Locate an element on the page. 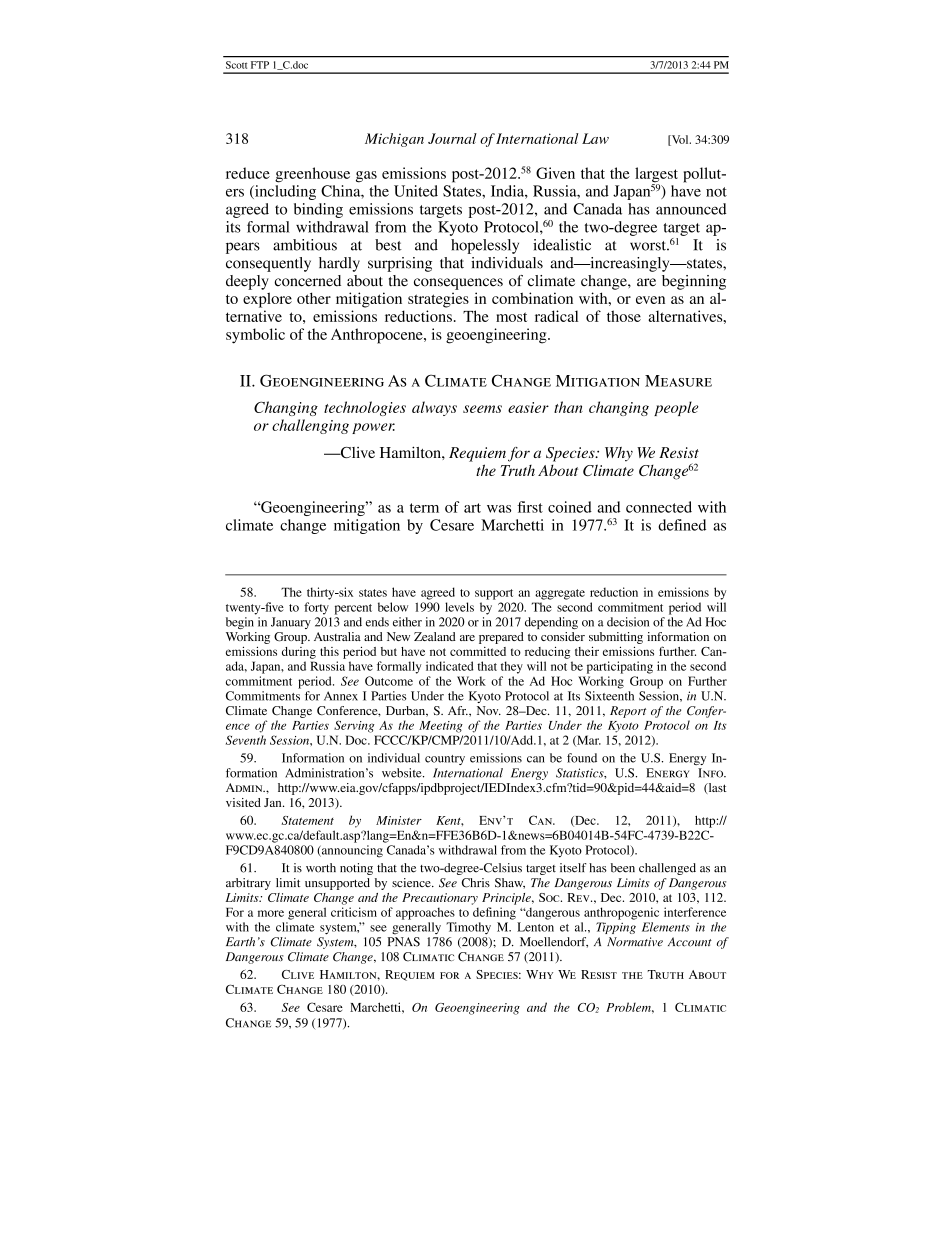 The width and height of the document is (952, 1233). Journal is located at coordinates (452, 138).
